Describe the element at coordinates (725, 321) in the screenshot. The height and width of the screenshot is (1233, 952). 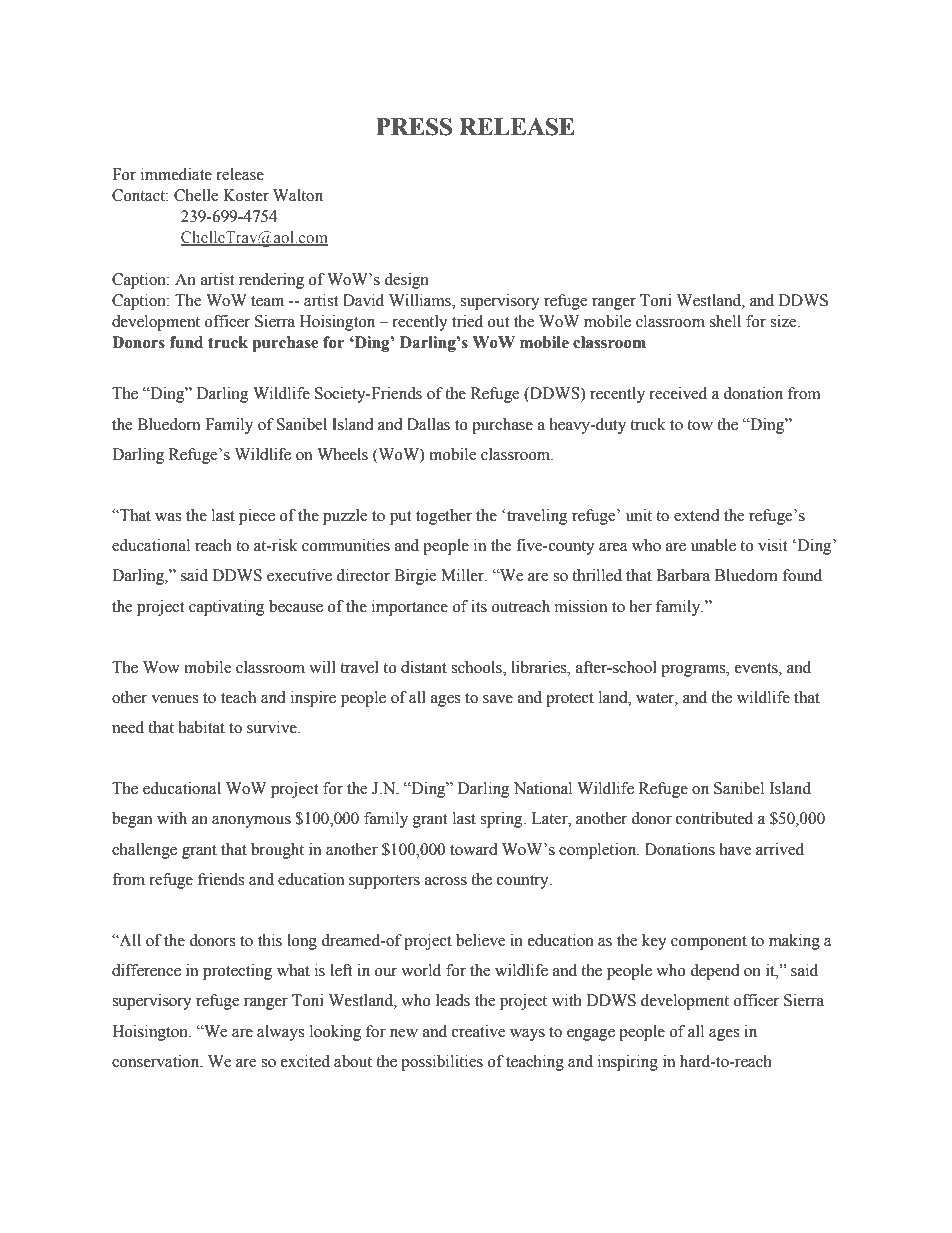
I see `shell` at that location.
